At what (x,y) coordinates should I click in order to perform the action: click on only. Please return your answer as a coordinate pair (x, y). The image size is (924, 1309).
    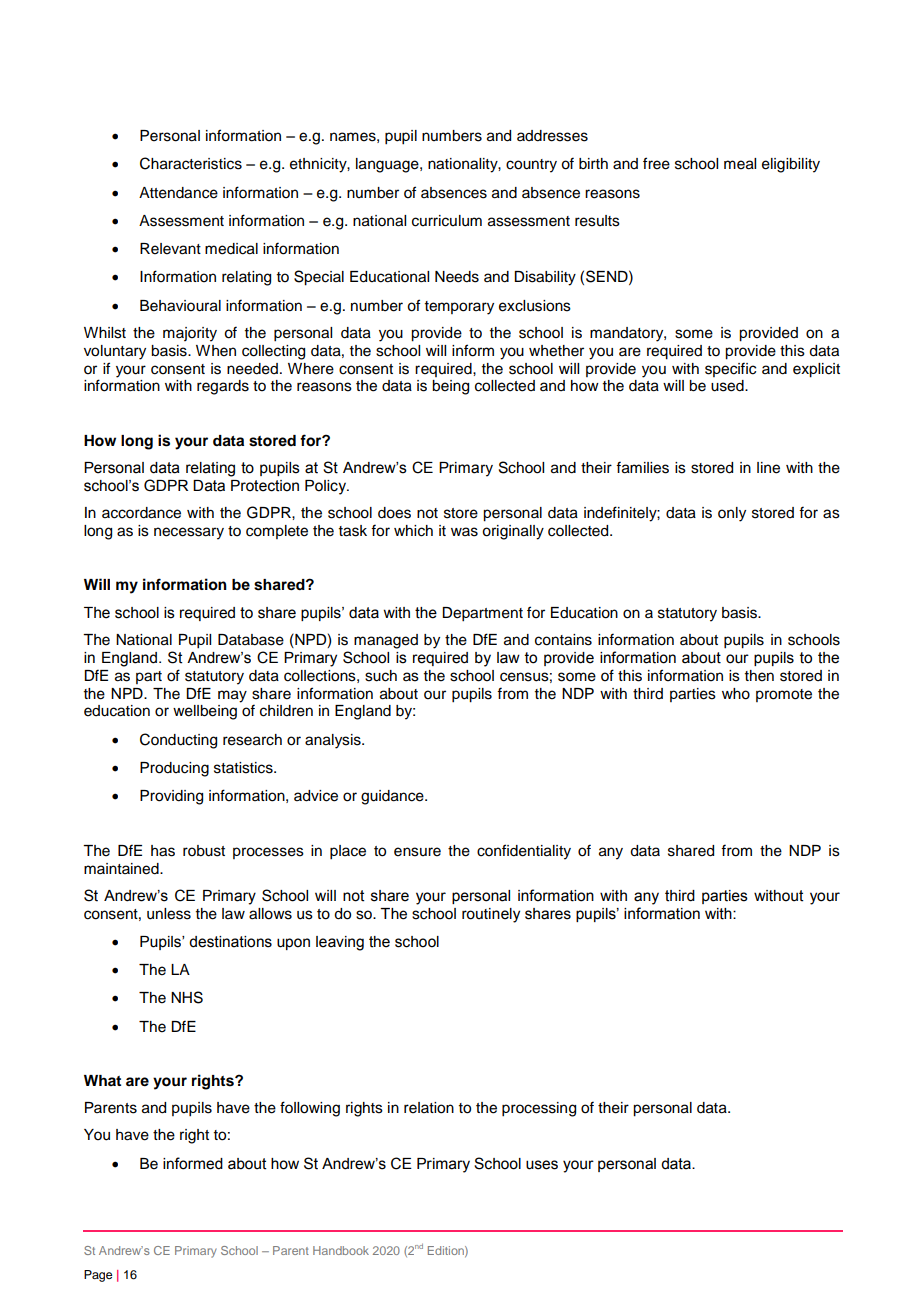
    Looking at the image, I should click on (732, 514).
